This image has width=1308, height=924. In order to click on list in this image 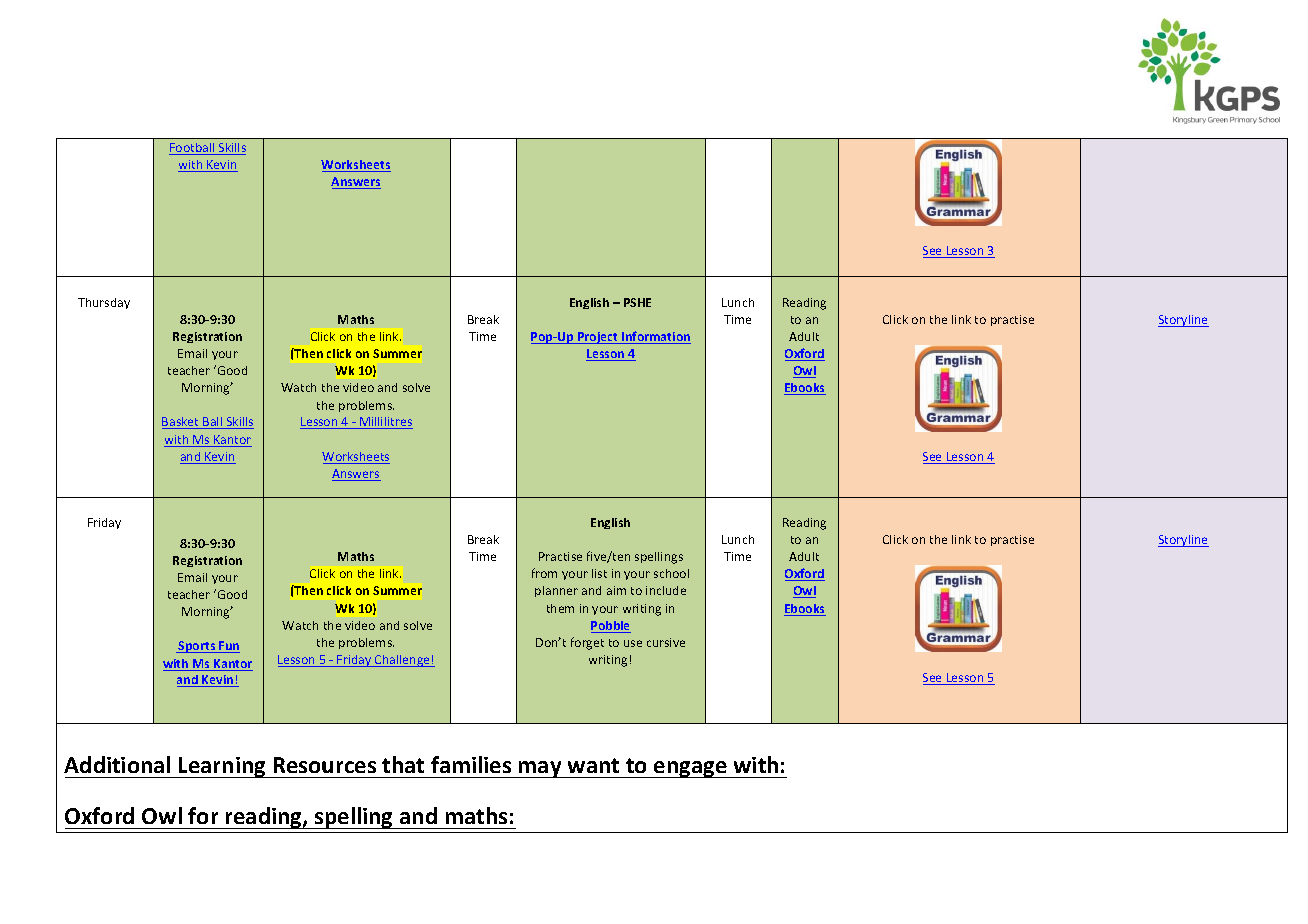, I will do `click(599, 573)`.
